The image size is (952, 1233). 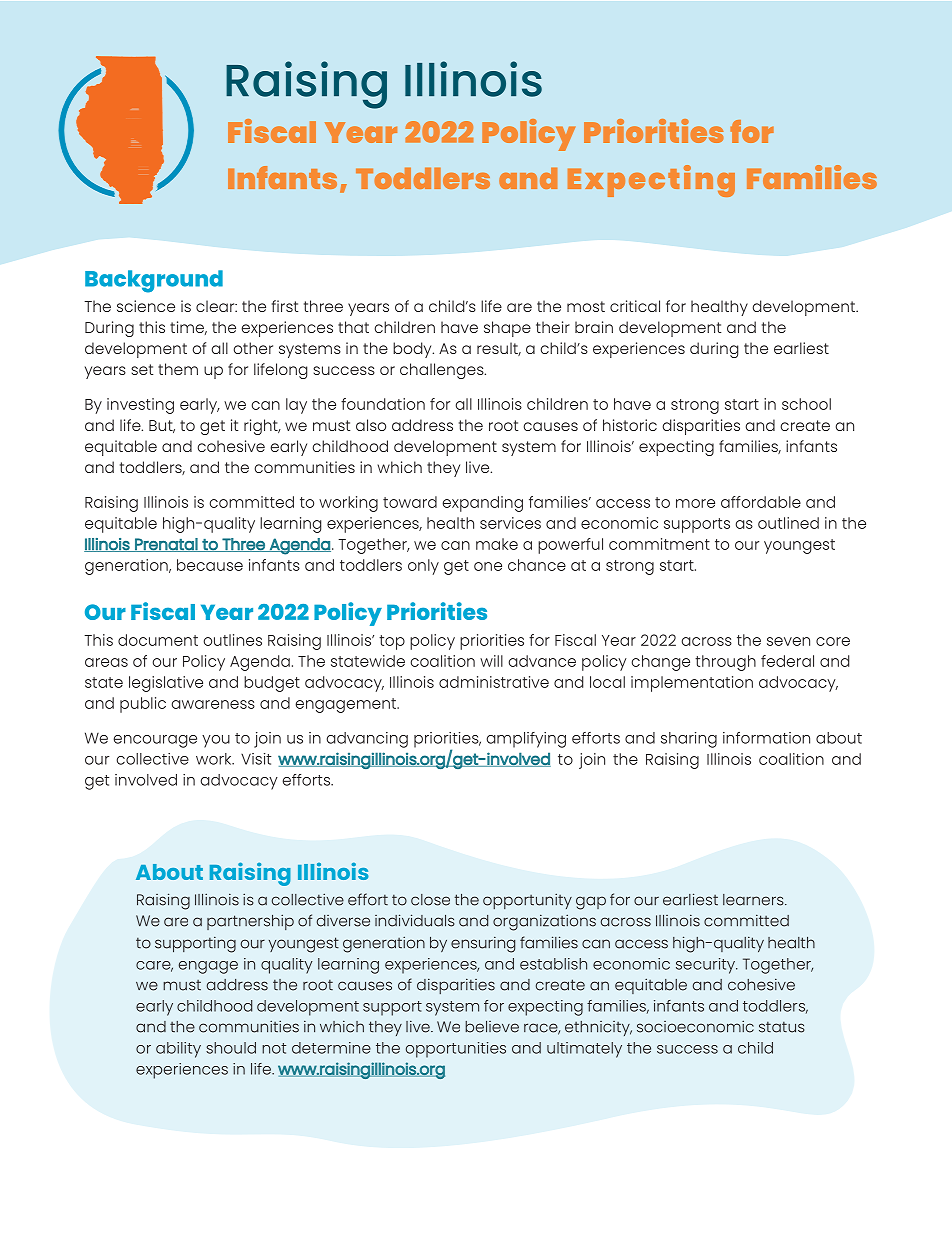 I want to click on outlined, so click(x=788, y=523).
